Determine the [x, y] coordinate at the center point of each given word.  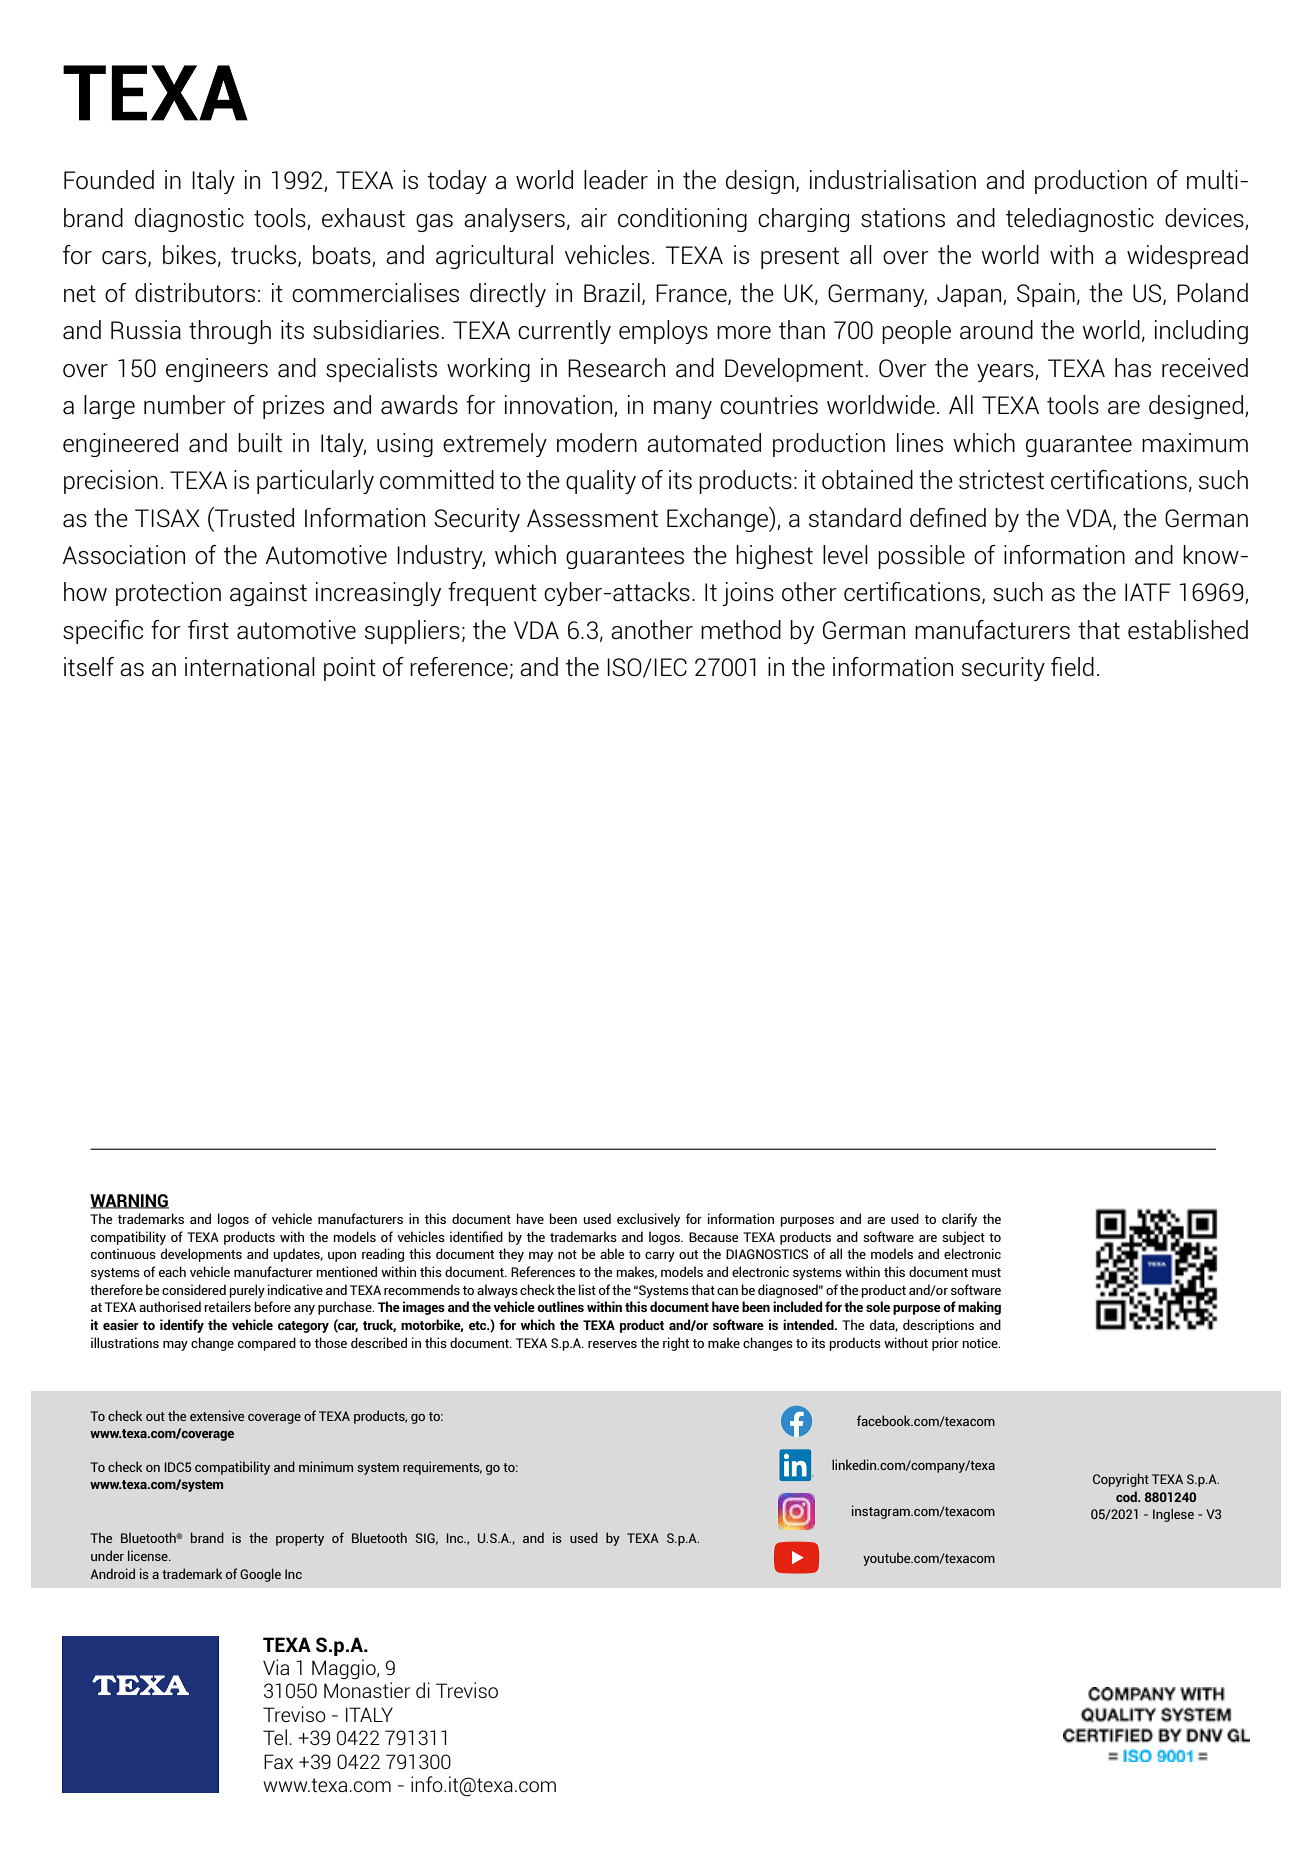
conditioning [682, 220]
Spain [1046, 295]
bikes [189, 254]
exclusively [648, 1220]
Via [276, 1667]
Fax [278, 1761]
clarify [959, 1220]
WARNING [129, 1201]
